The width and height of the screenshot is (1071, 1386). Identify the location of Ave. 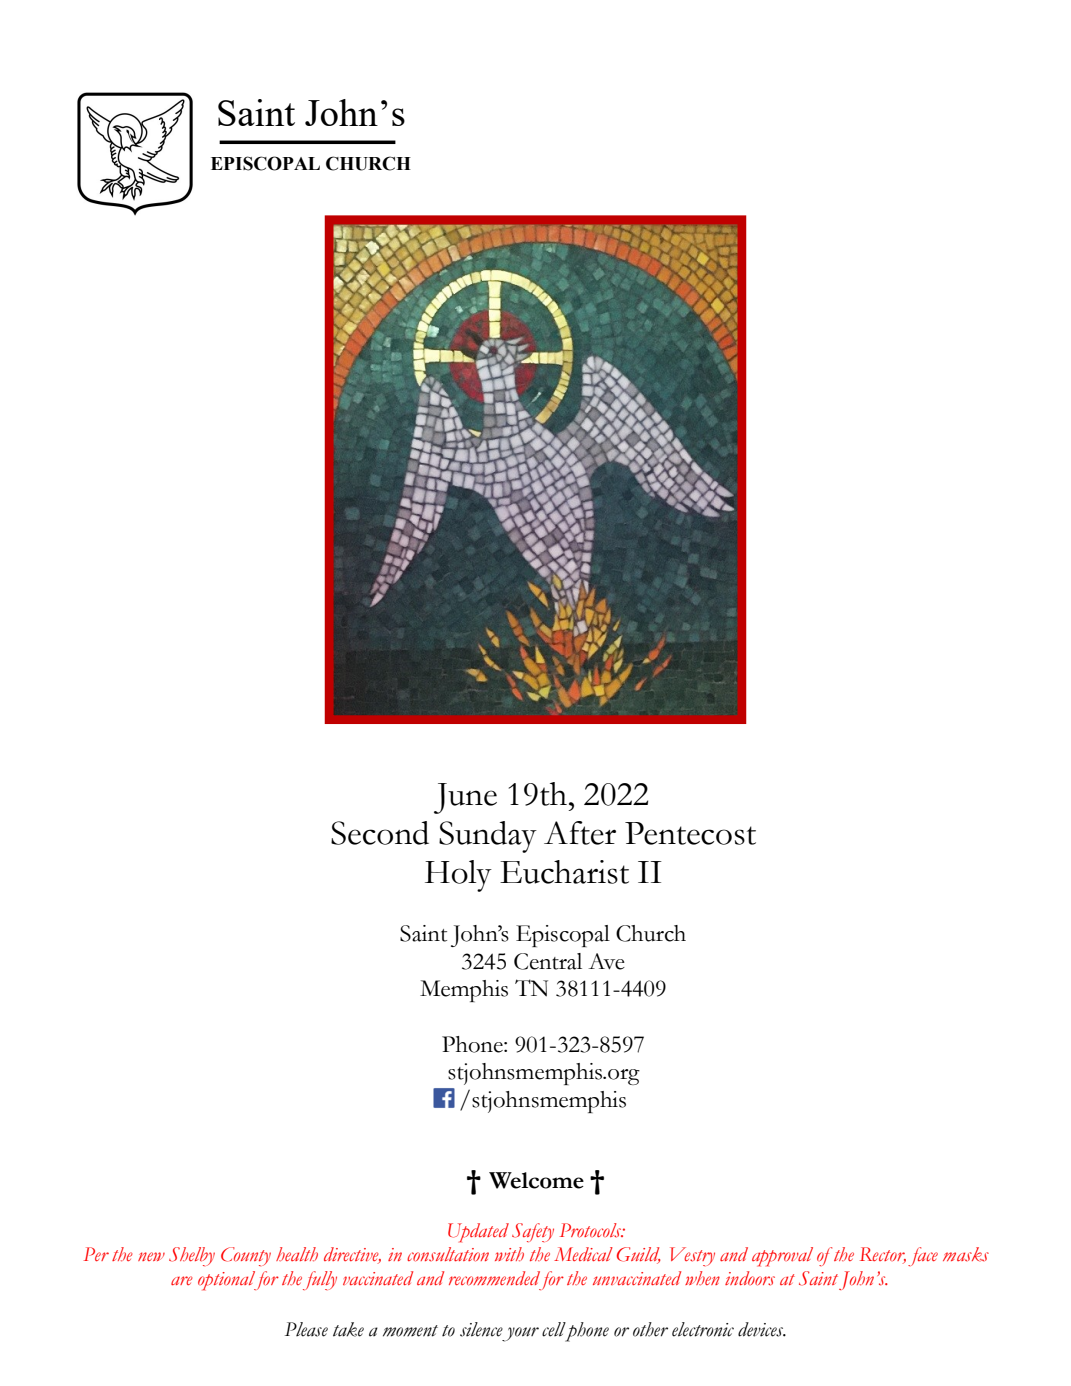
(606, 961).
